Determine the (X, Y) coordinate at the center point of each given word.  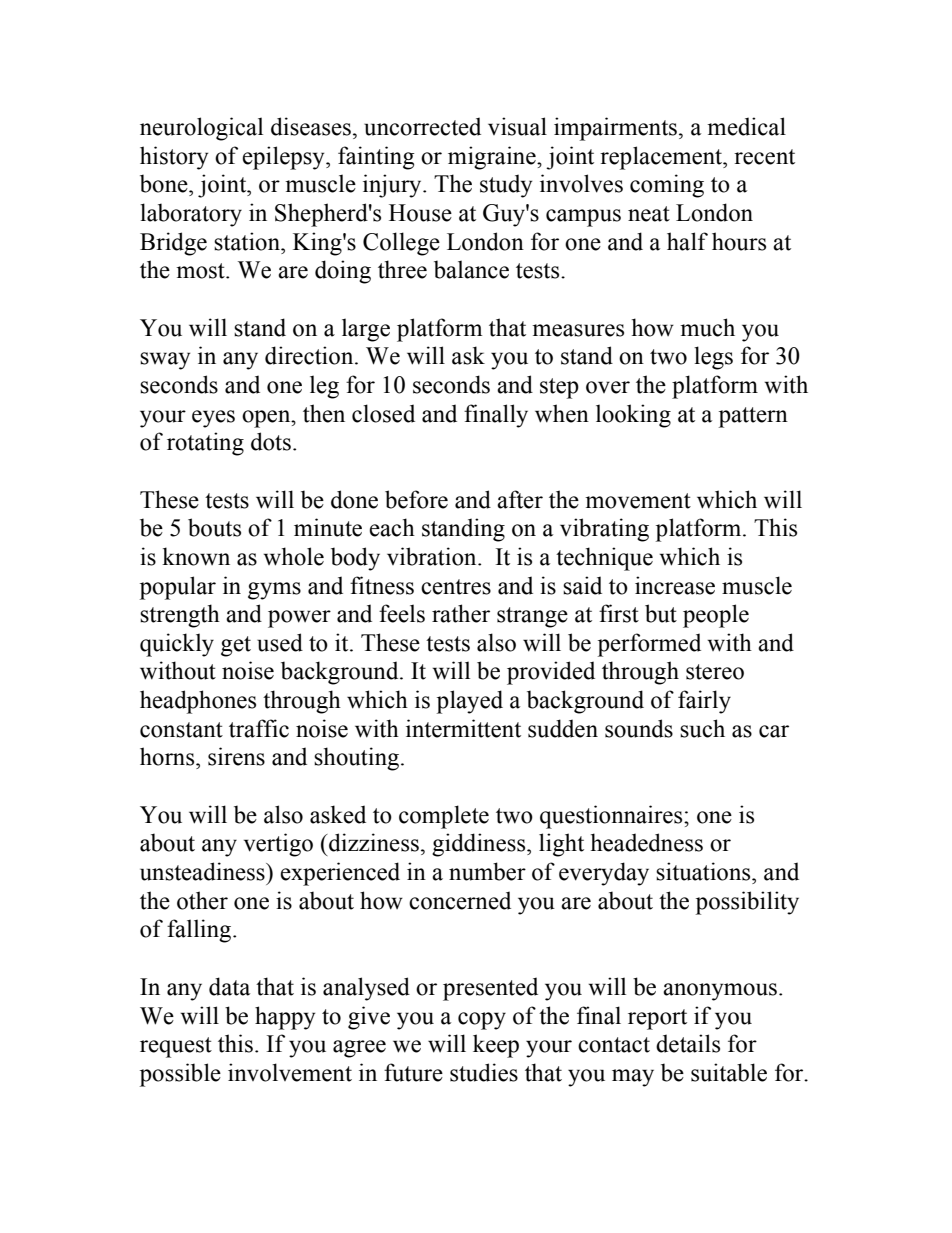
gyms (274, 591)
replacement (662, 158)
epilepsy (284, 158)
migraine (493, 158)
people (716, 616)
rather (461, 613)
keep (496, 1046)
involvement (290, 1072)
